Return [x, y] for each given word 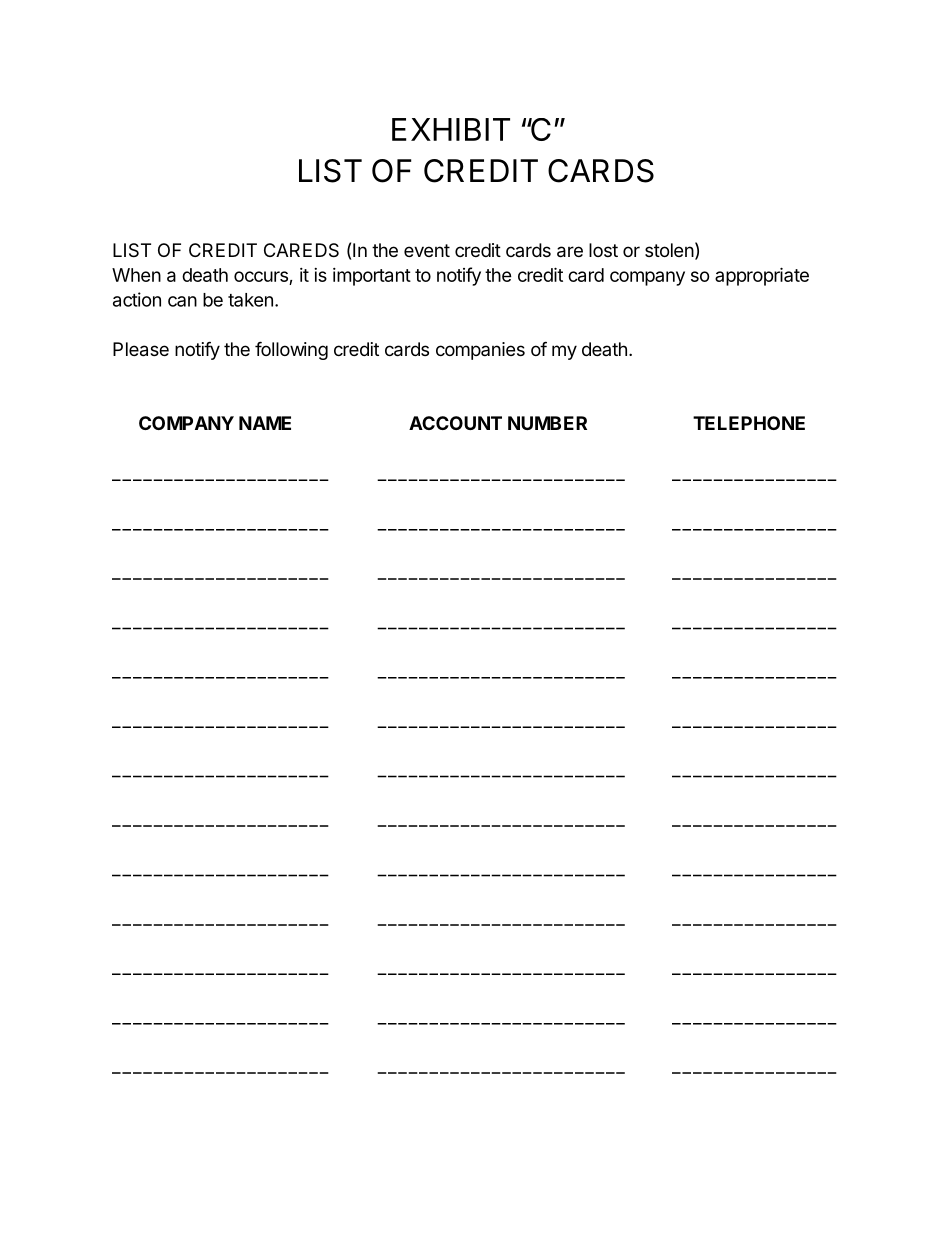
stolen [669, 250]
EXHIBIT [451, 129]
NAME [265, 423]
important [372, 277]
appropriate [762, 276]
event [427, 250]
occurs [261, 276]
